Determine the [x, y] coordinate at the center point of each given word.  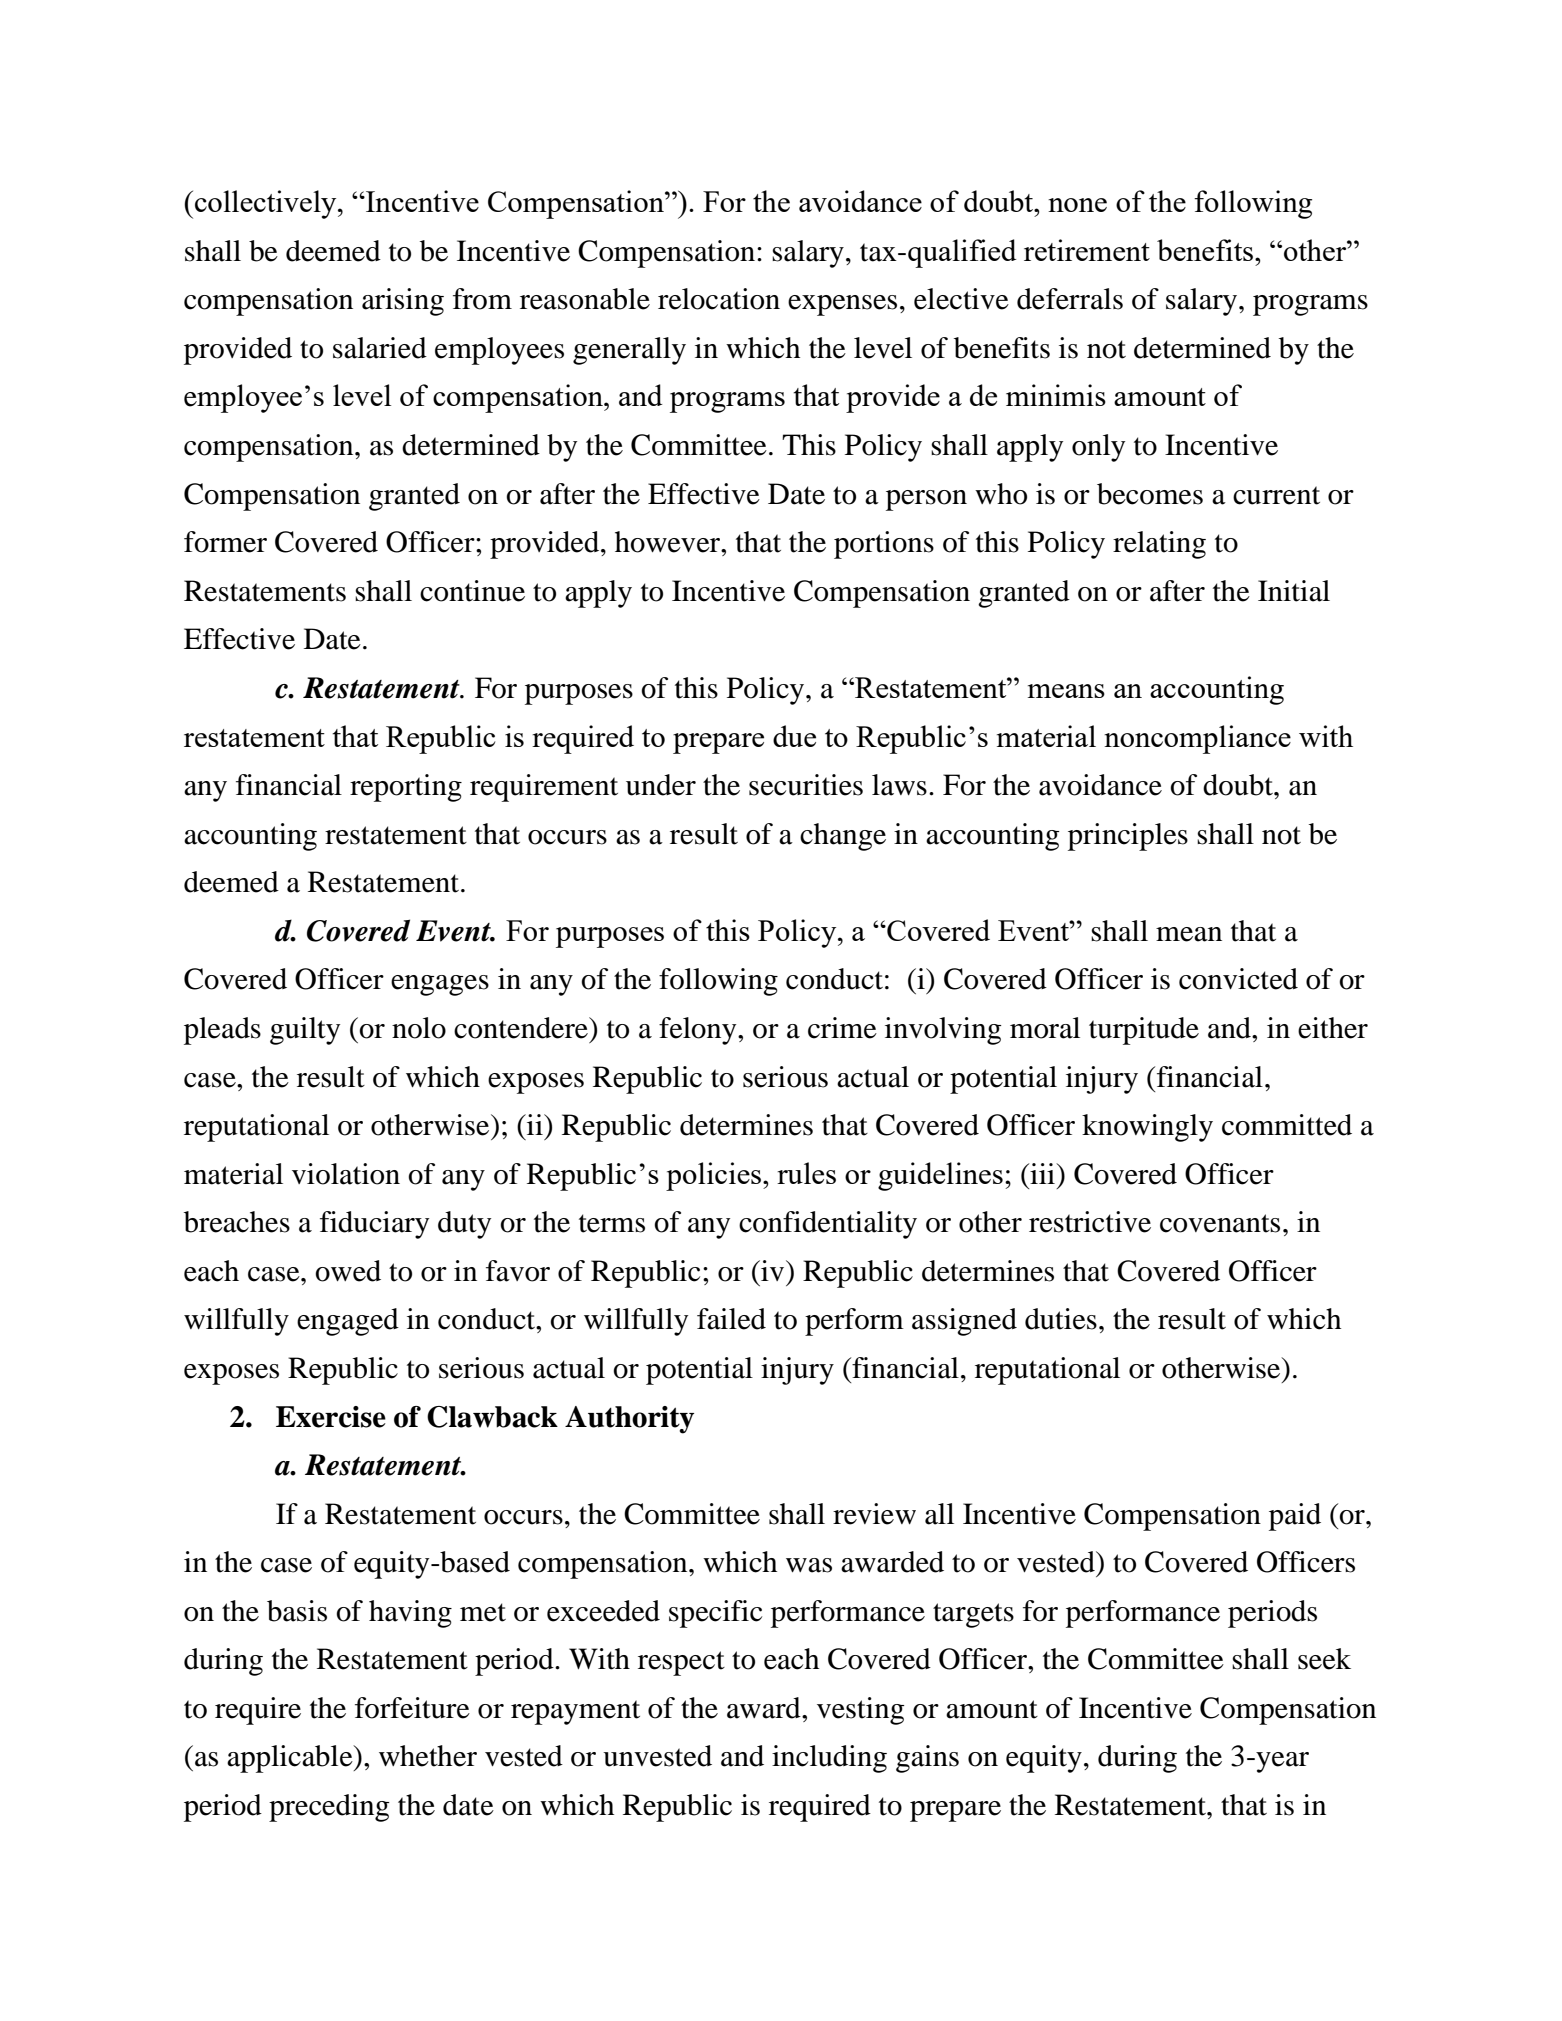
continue [472, 591]
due [794, 736]
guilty [305, 1031]
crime [842, 1028]
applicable [291, 1759]
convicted [1238, 979]
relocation [719, 299]
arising [403, 302]
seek [1324, 1659]
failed [731, 1319]
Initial [1294, 591]
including [829, 1759]
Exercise [331, 1417]
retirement [1087, 250]
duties [1061, 1319]
